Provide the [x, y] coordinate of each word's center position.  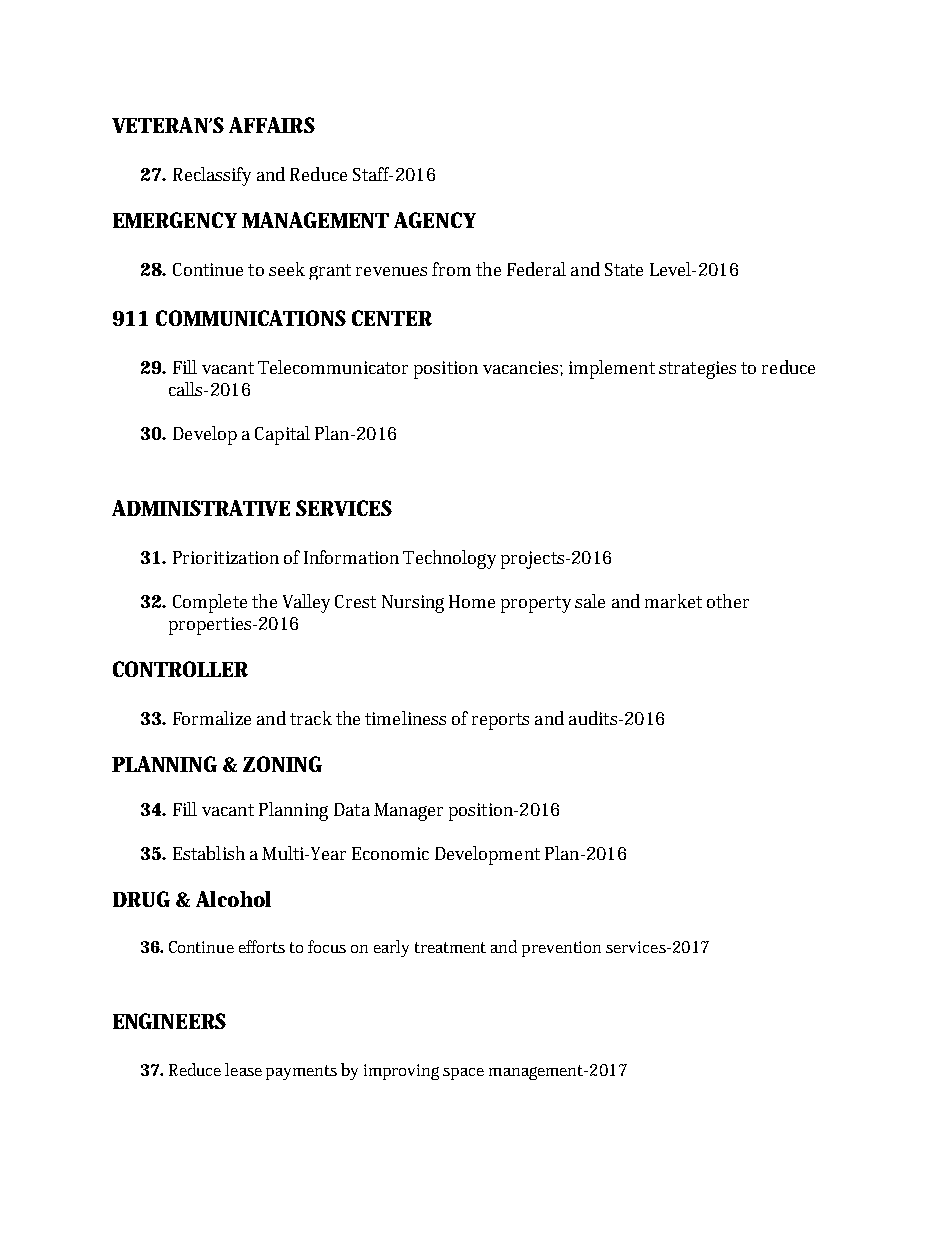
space [463, 1074]
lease [243, 1069]
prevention [561, 949]
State [624, 269]
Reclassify [212, 176]
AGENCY [435, 220]
